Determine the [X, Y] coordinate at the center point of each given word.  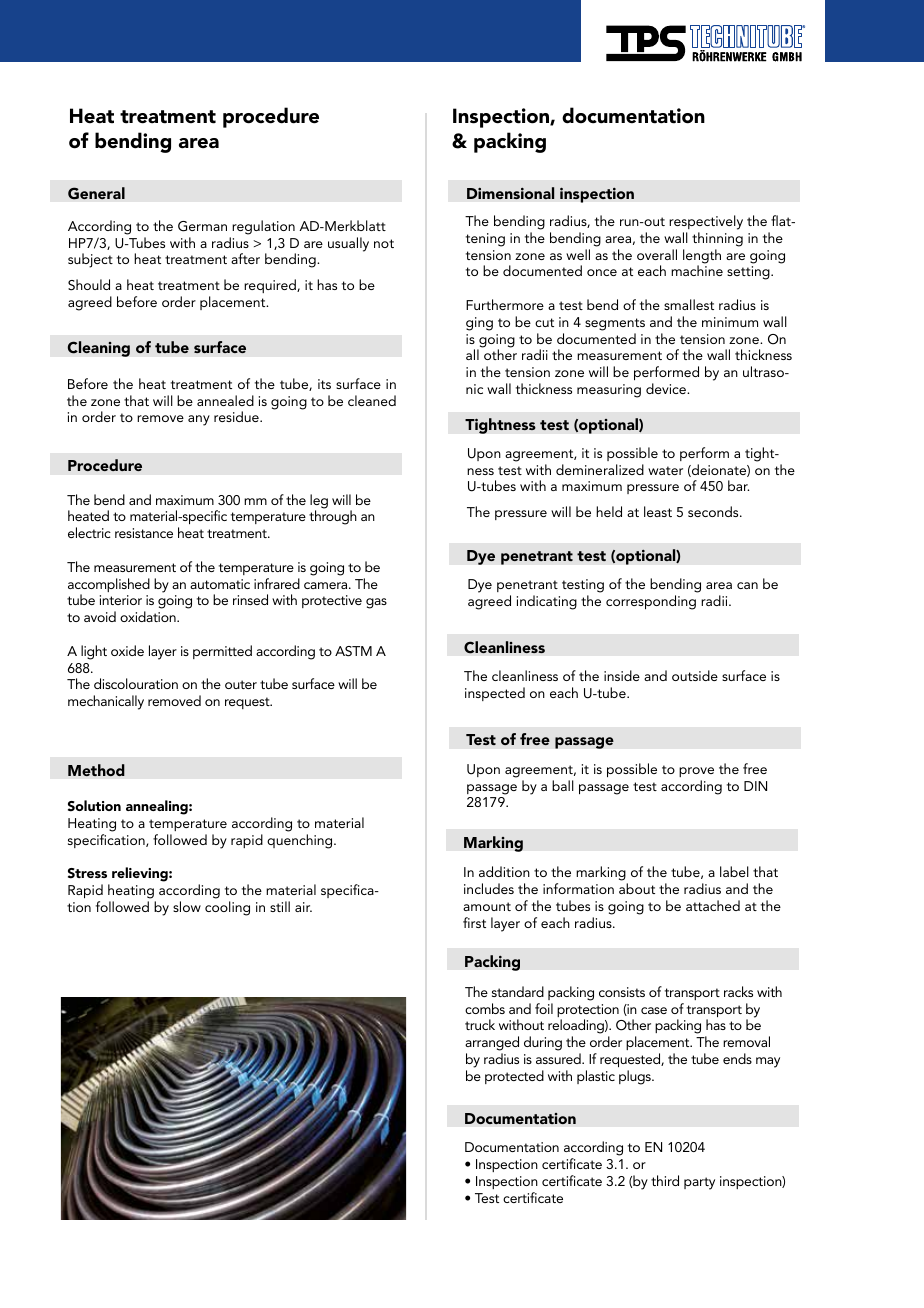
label [734, 871]
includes [489, 888]
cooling [227, 908]
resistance [144, 533]
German [202, 226]
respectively [706, 222]
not [384, 243]
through [333, 517]
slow [187, 906]
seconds [714, 511]
